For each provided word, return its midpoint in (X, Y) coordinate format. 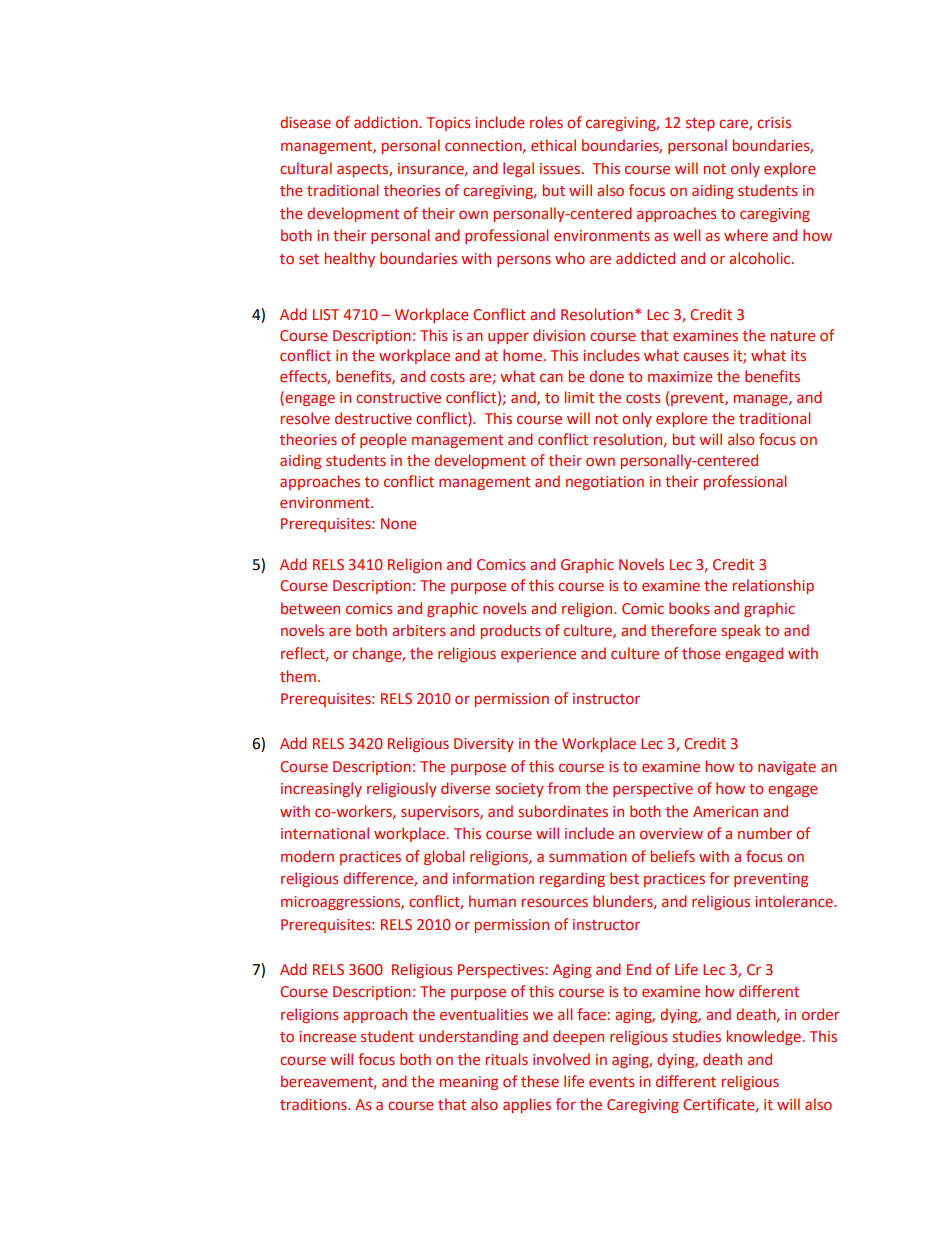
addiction (387, 122)
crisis (774, 122)
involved (561, 1059)
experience (538, 655)
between (310, 608)
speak (741, 631)
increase (327, 1036)
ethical (553, 145)
